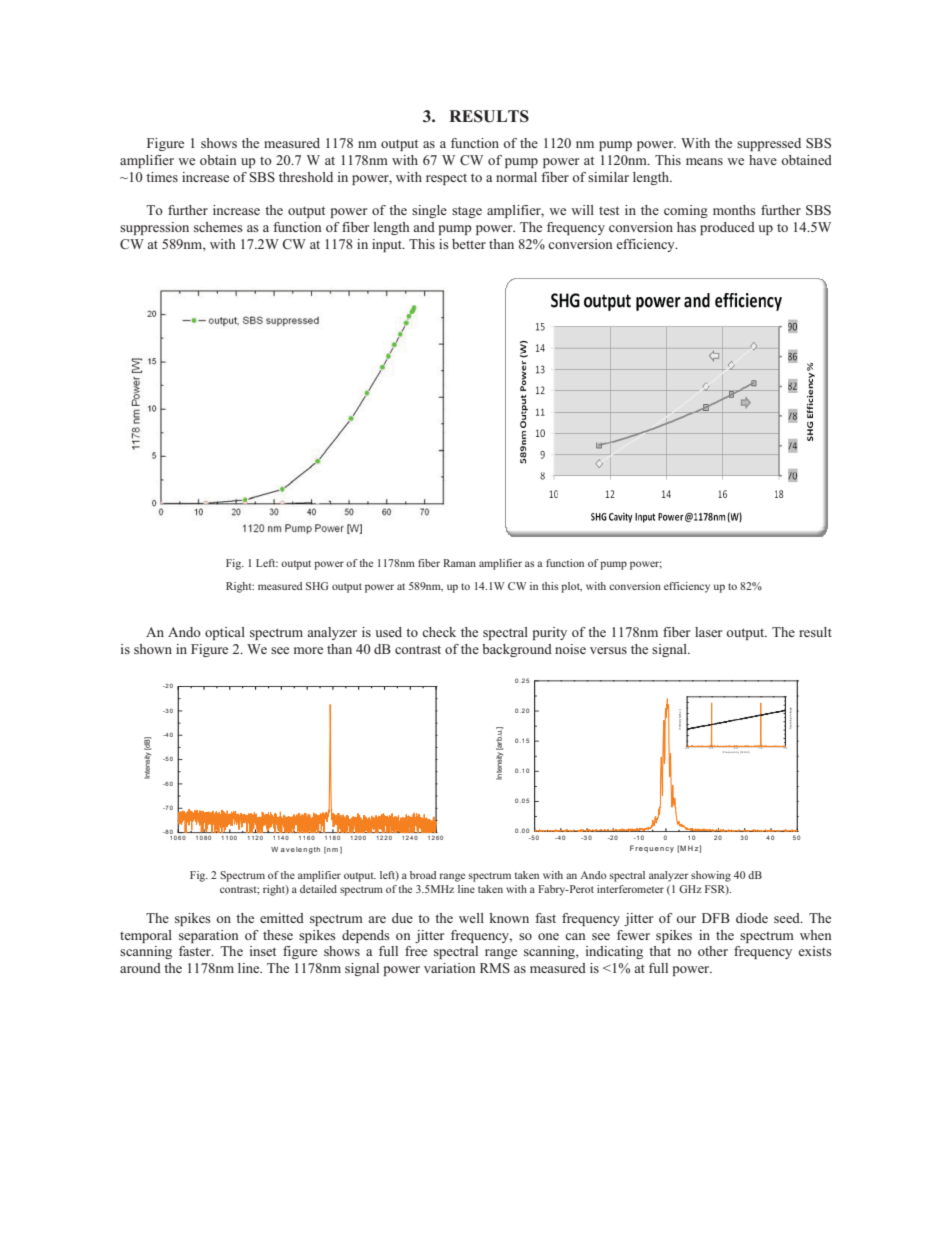 The image size is (952, 1233). Describe the element at coordinates (708, 632) in the screenshot. I see `laser` at that location.
